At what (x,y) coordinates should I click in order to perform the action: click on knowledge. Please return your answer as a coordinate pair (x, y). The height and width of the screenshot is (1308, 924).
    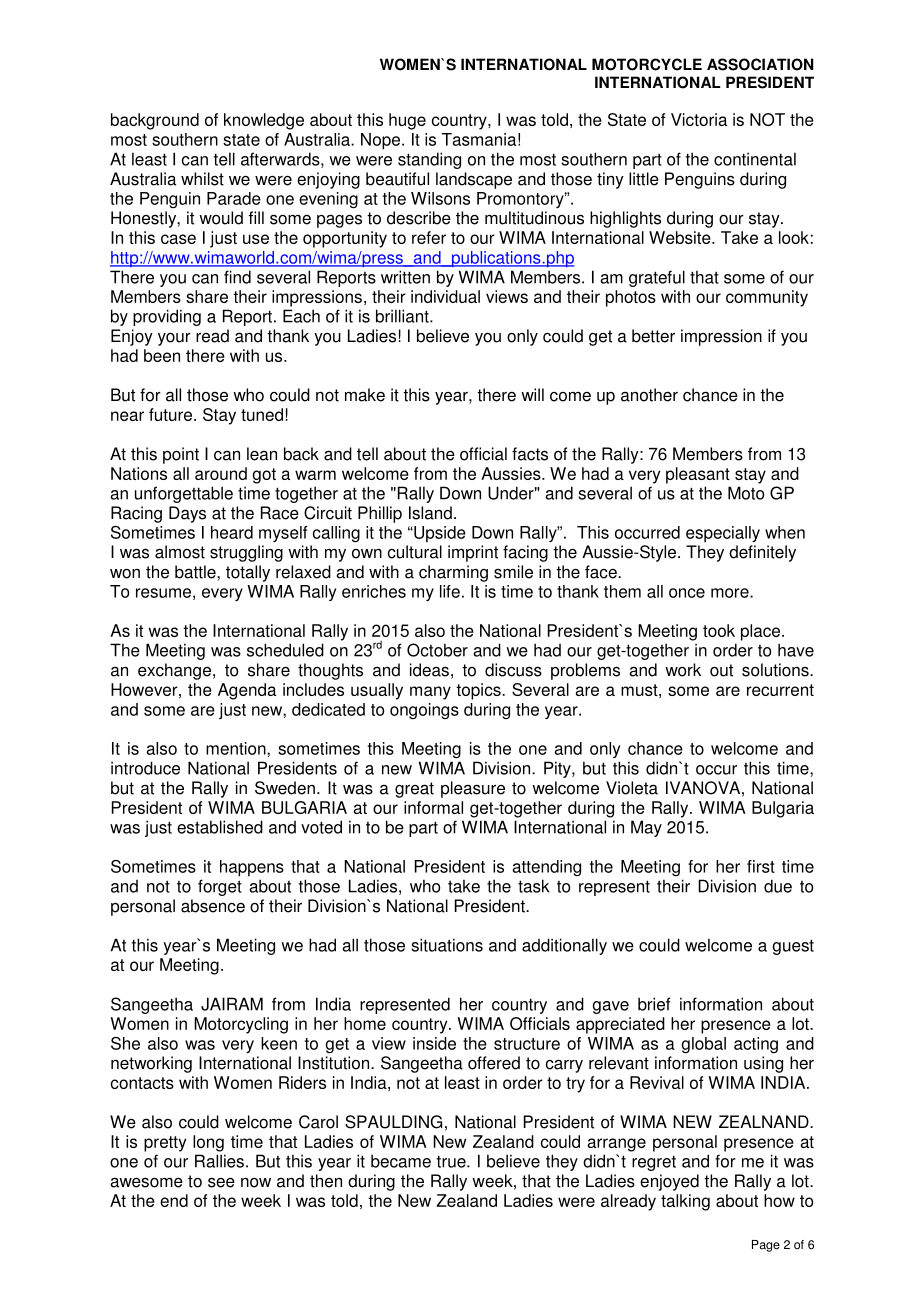
    Looking at the image, I should click on (264, 121).
